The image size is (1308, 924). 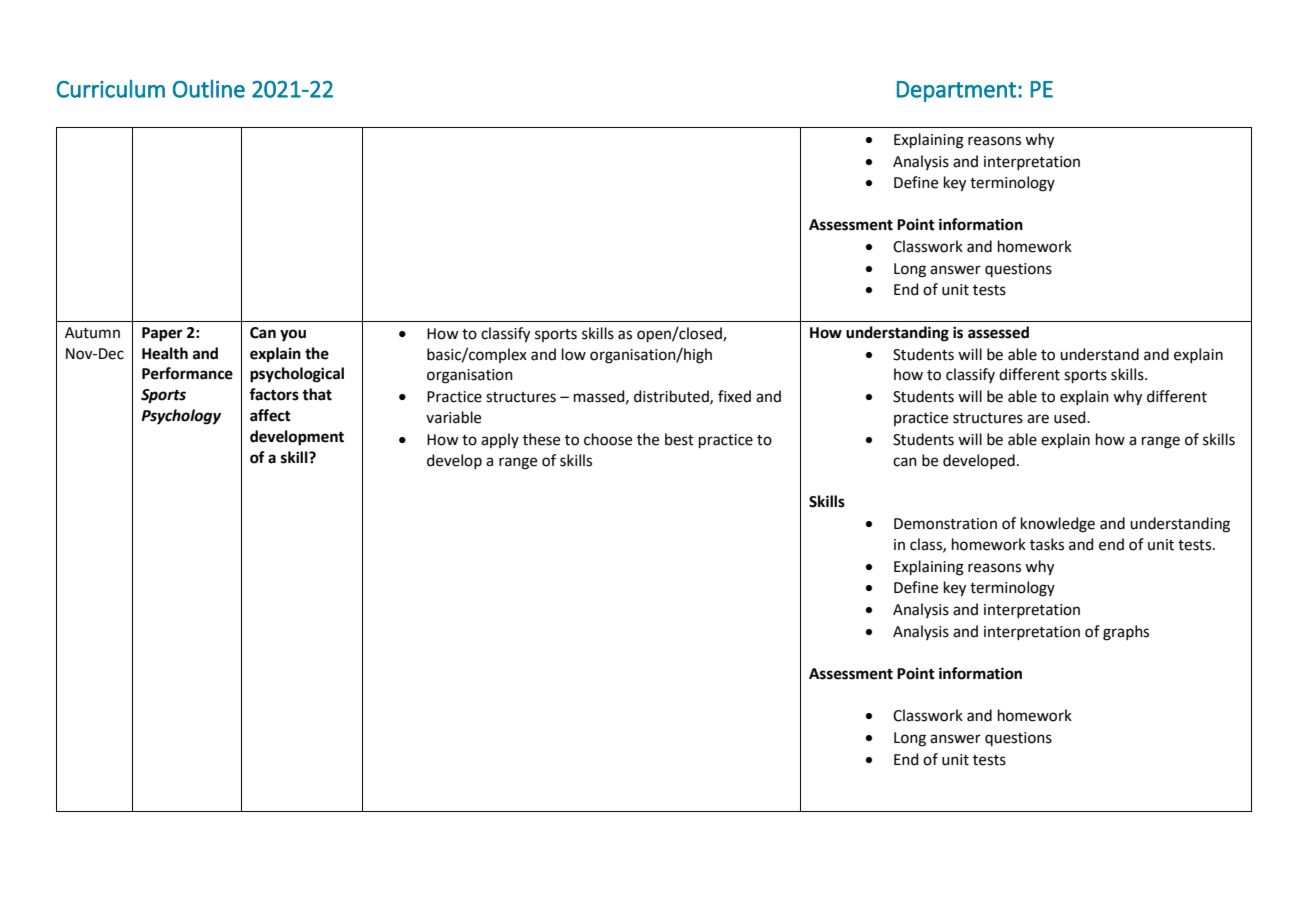 What do you see at coordinates (734, 396) in the screenshot?
I see `fixed` at bounding box center [734, 396].
